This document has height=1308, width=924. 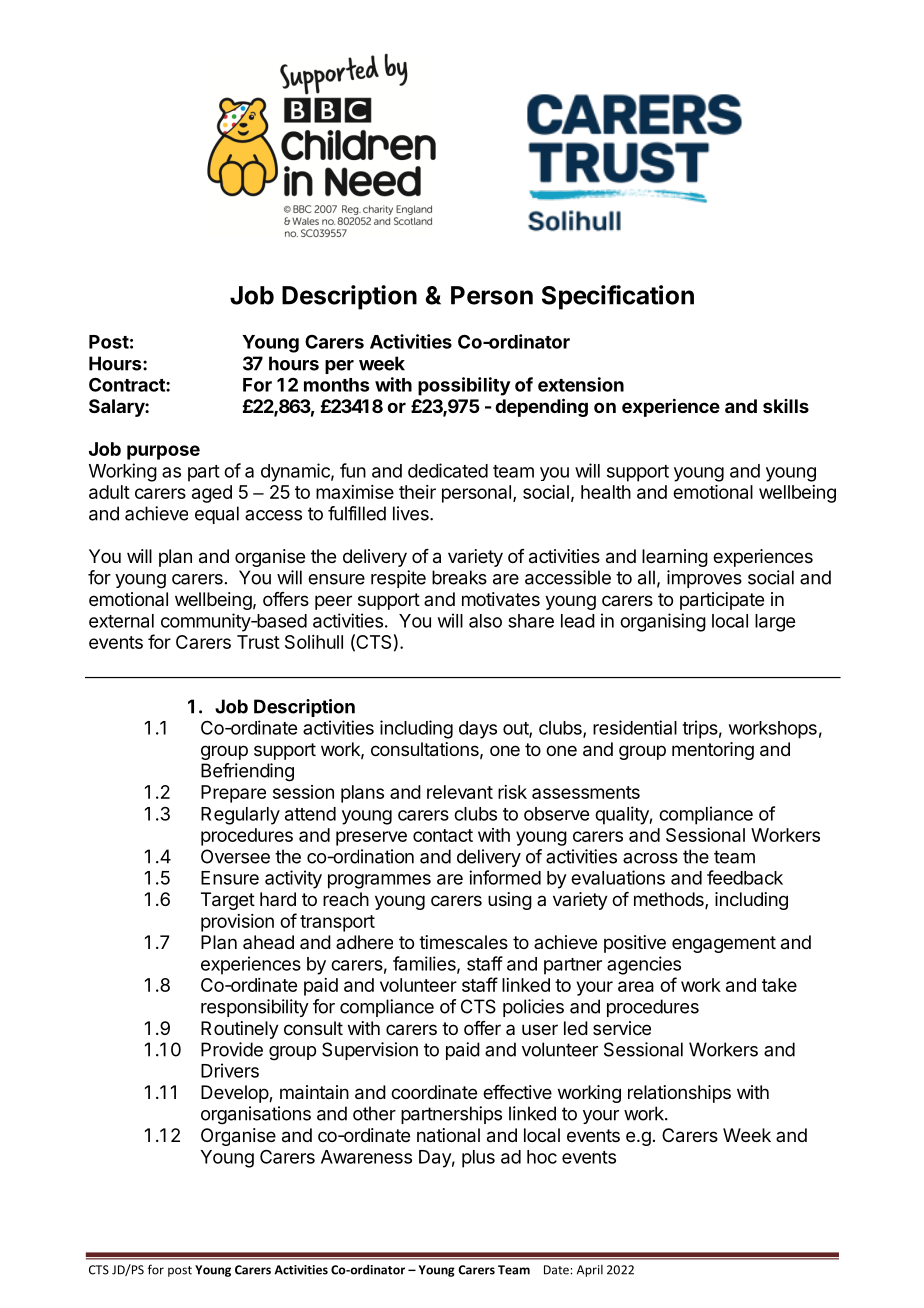 What do you see at coordinates (724, 944) in the document?
I see `engagement` at bounding box center [724, 944].
